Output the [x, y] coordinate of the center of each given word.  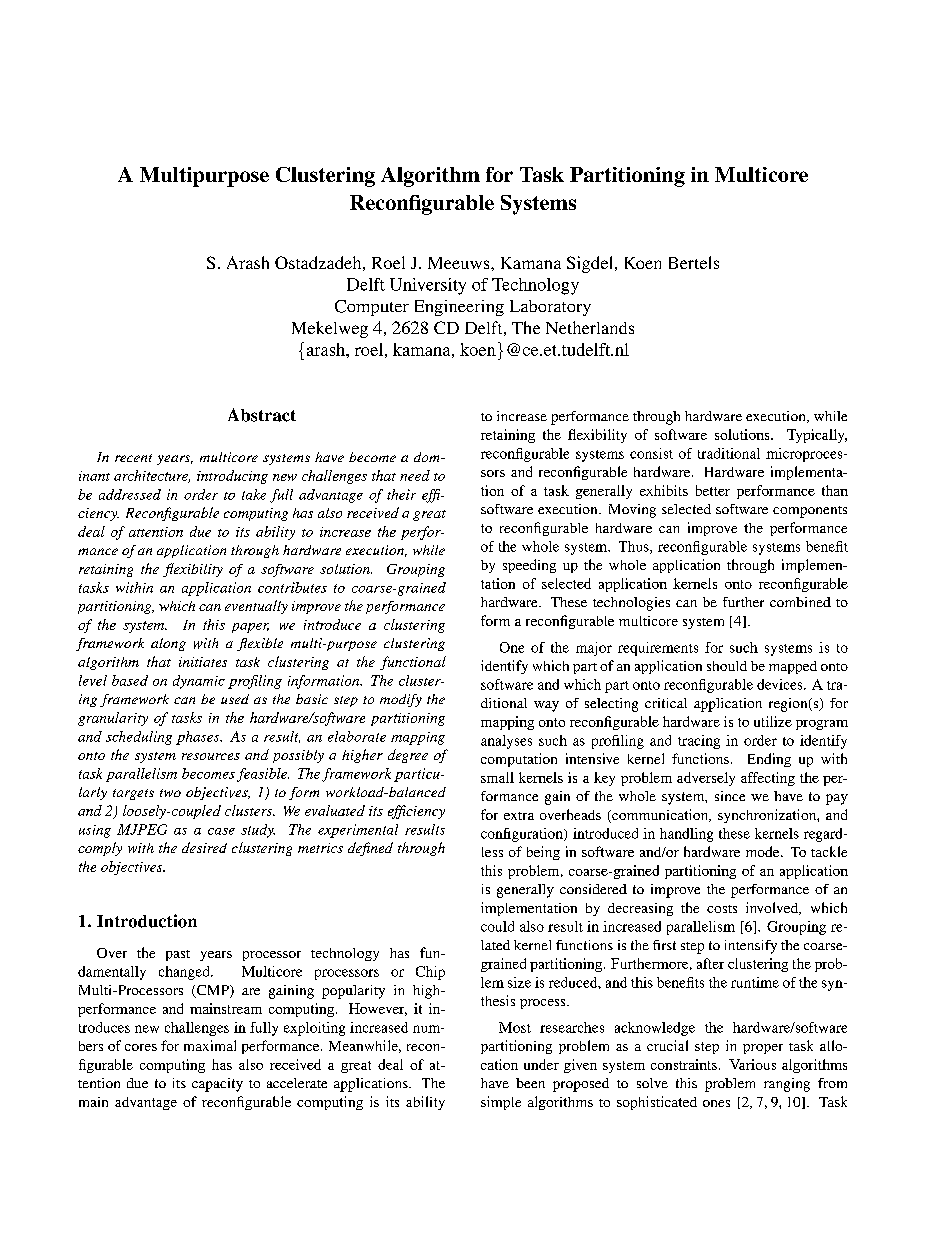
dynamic [199, 682]
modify [401, 700]
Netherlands [590, 327]
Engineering [459, 308]
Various [752, 1064]
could [497, 926]
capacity [217, 1085]
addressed [130, 494]
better [713, 490]
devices [781, 684]
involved [773, 908]
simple [501, 1103]
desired [204, 847]
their [401, 494]
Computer [372, 308]
